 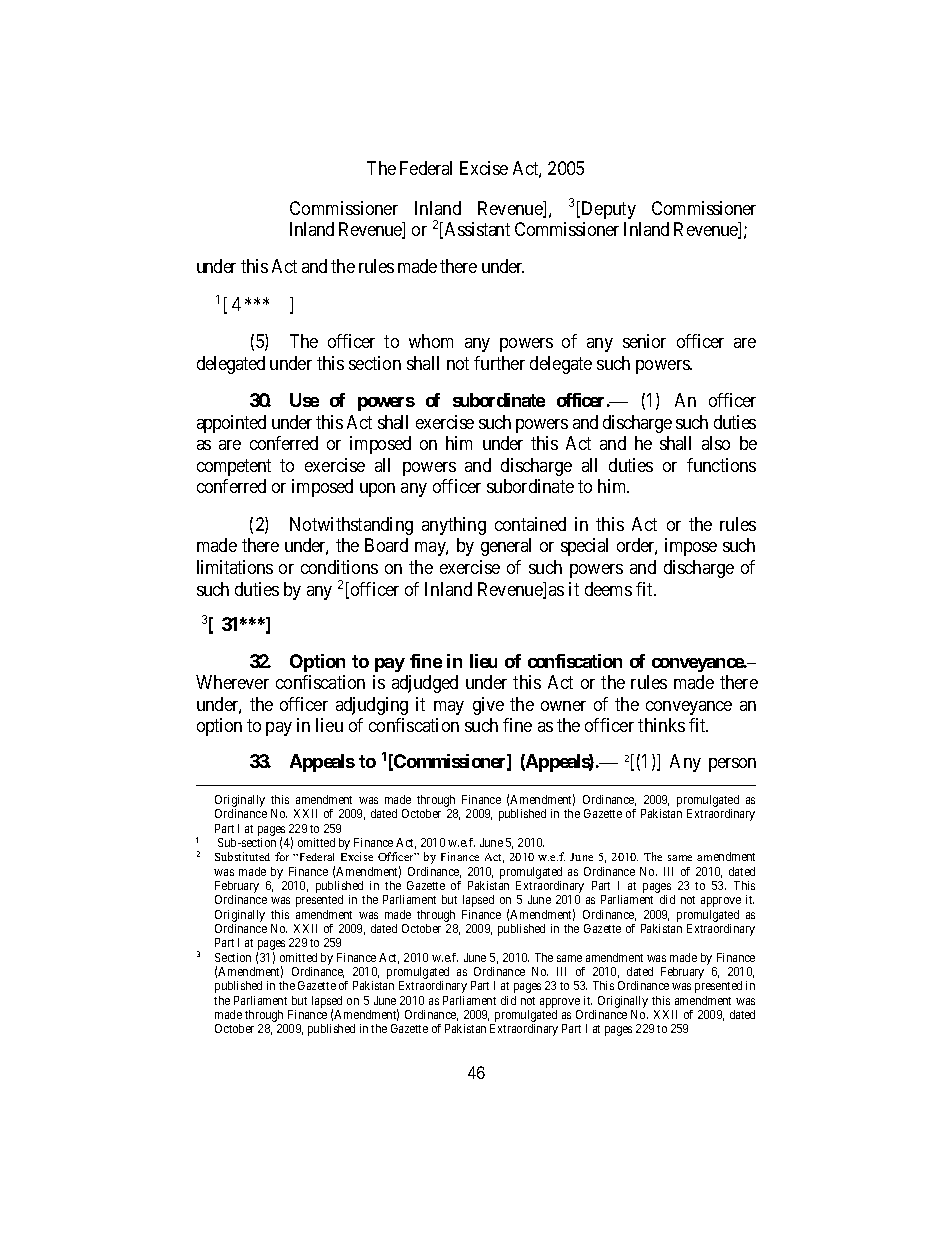 What do you see at coordinates (282, 856) in the screenshot?
I see `for` at bounding box center [282, 856].
